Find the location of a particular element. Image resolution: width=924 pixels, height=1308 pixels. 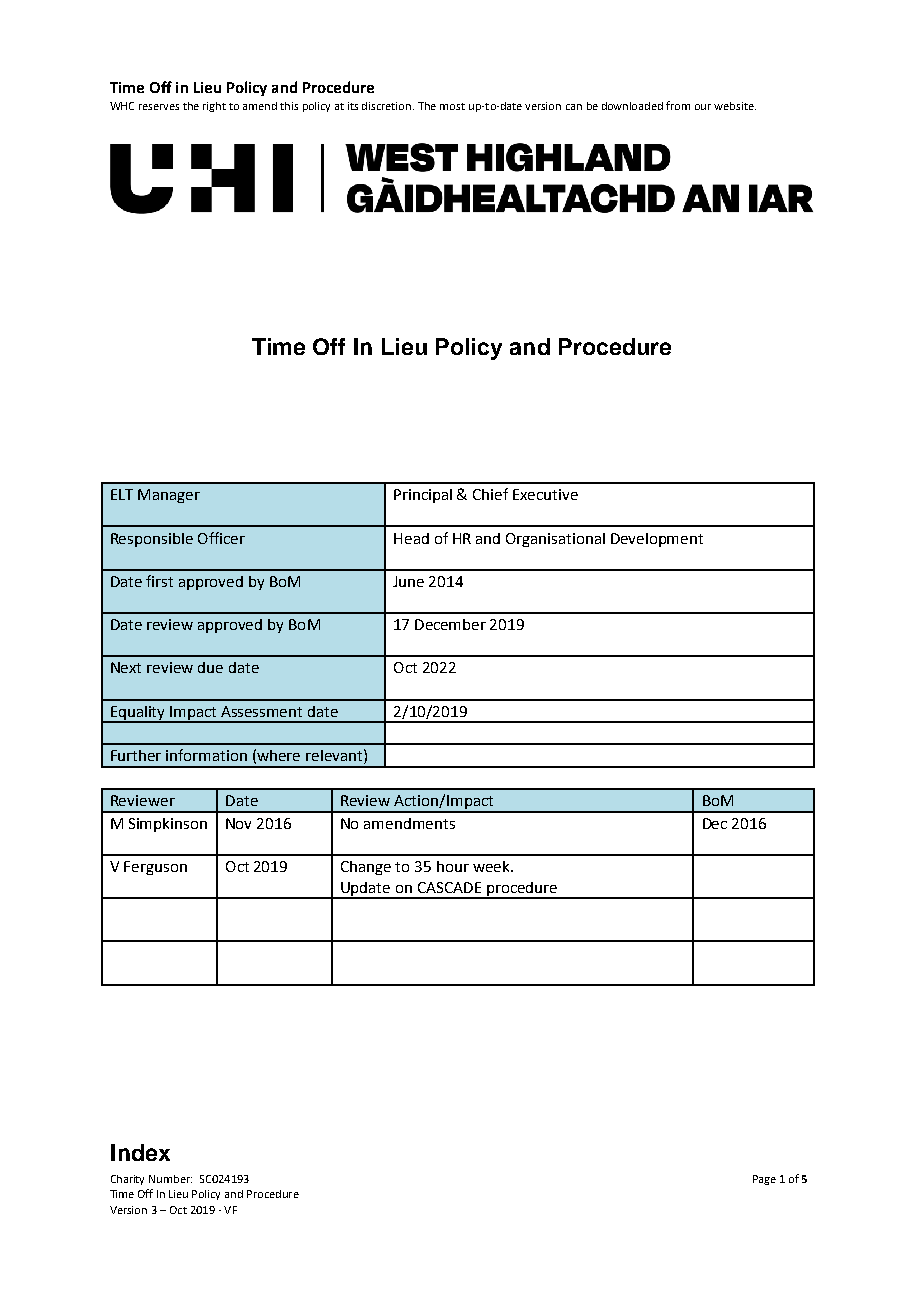

Page is located at coordinates (764, 1180).
